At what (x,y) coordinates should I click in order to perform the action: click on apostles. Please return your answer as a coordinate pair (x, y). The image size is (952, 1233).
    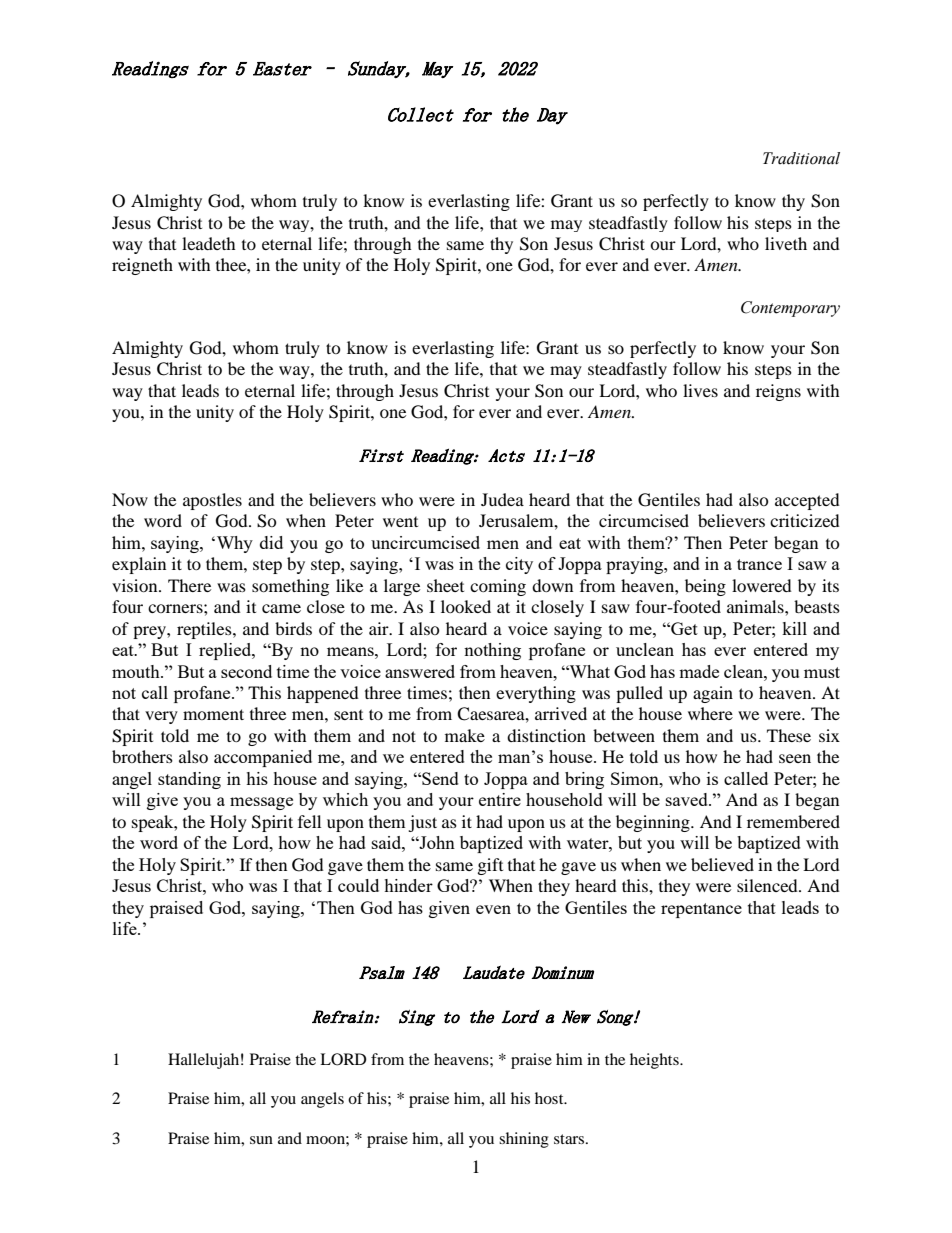
    Looking at the image, I should click on (212, 501).
